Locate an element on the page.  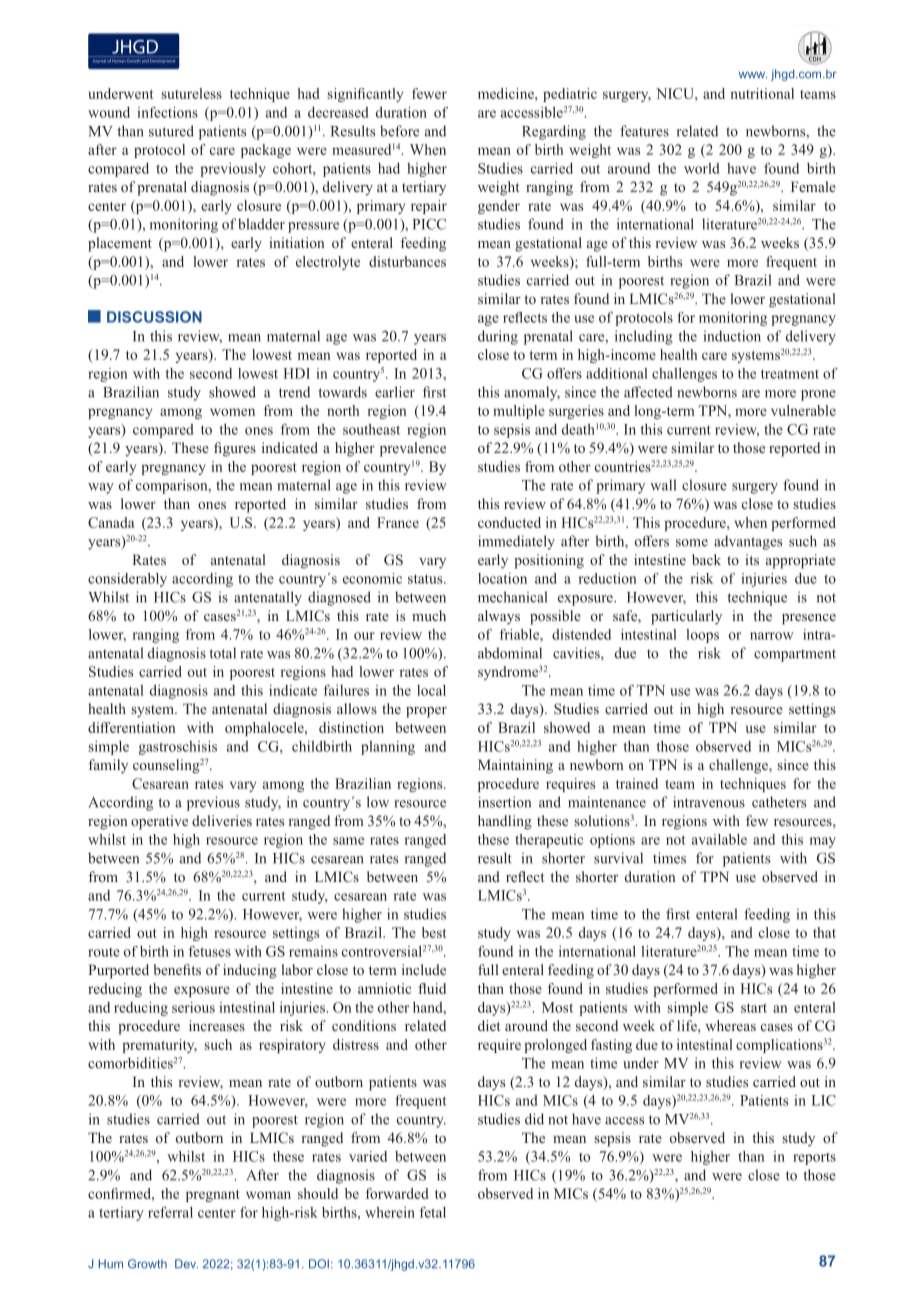
available is located at coordinates (719, 839).
